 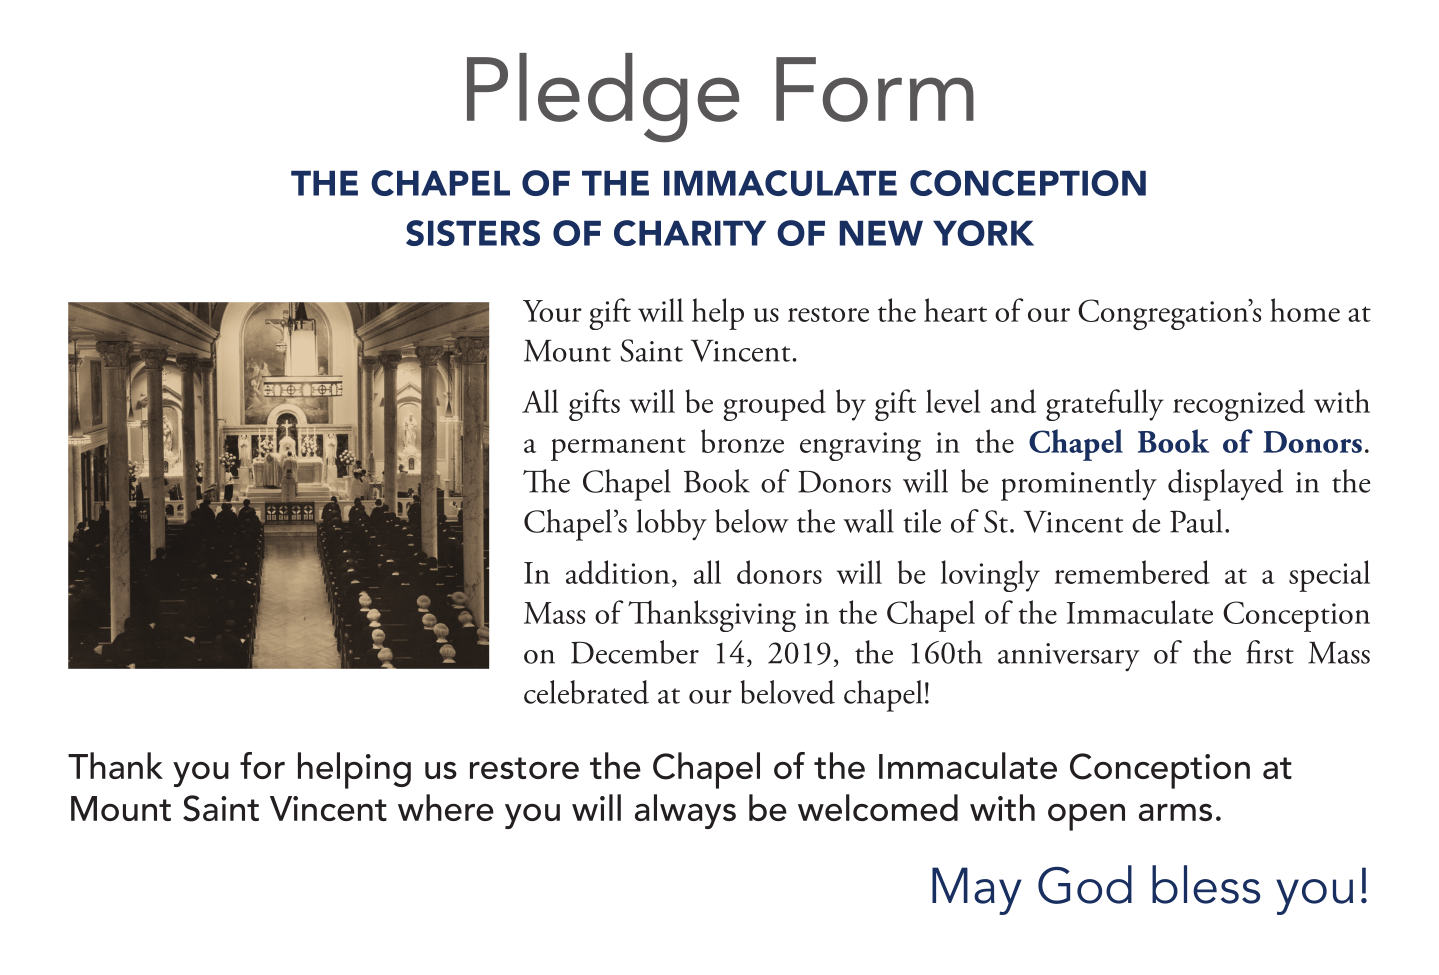 I want to click on YORK, so click(x=983, y=233).
